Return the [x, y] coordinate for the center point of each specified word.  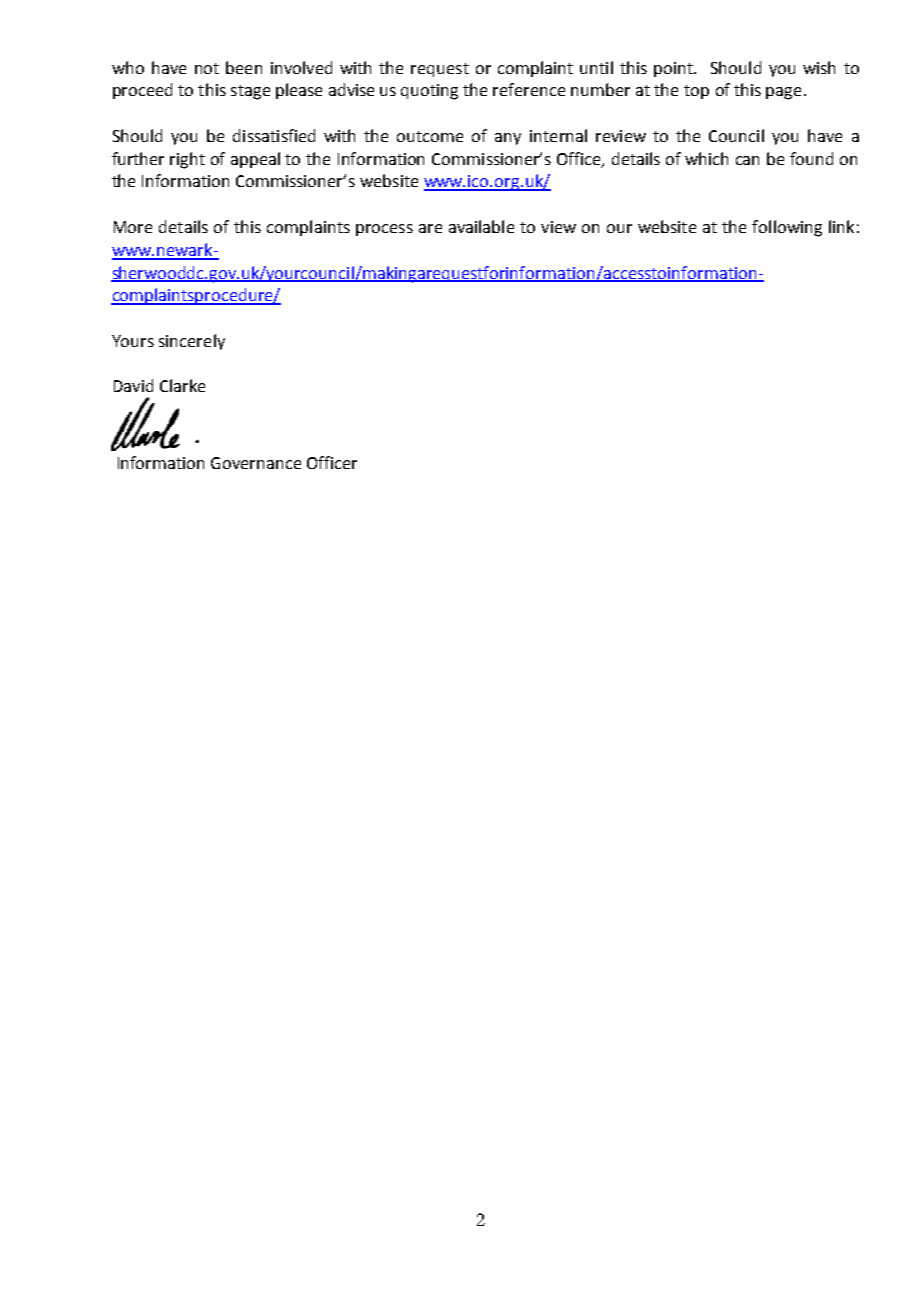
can [747, 160]
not [207, 68]
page [783, 93]
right [187, 160]
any [508, 139]
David [133, 385]
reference [529, 89]
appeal [255, 160]
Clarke [182, 385]
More [133, 227]
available [481, 226]
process [384, 230]
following [787, 228]
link [841, 226]
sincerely [192, 342]
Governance [256, 463]
